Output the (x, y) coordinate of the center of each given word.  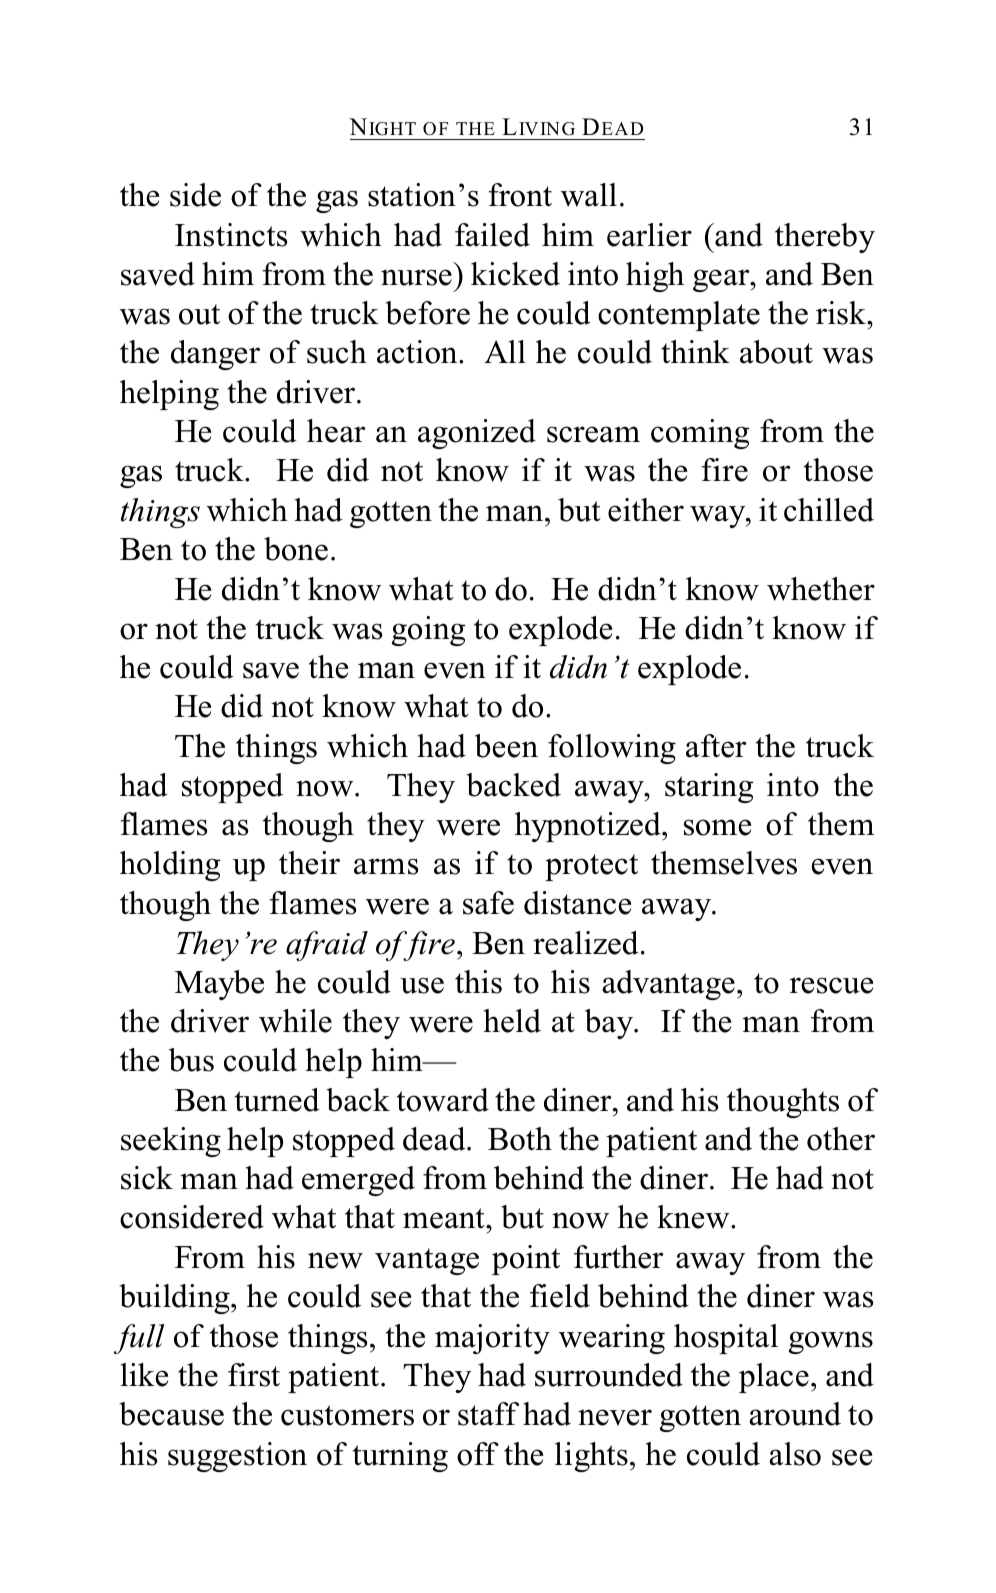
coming (700, 434)
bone (296, 549)
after (716, 746)
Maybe (219, 985)
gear (722, 280)
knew (694, 1217)
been (506, 746)
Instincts (231, 235)
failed (492, 235)
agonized (477, 434)
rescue (831, 985)
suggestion (237, 1457)
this (478, 982)
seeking (171, 1142)
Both (520, 1139)
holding (170, 866)
